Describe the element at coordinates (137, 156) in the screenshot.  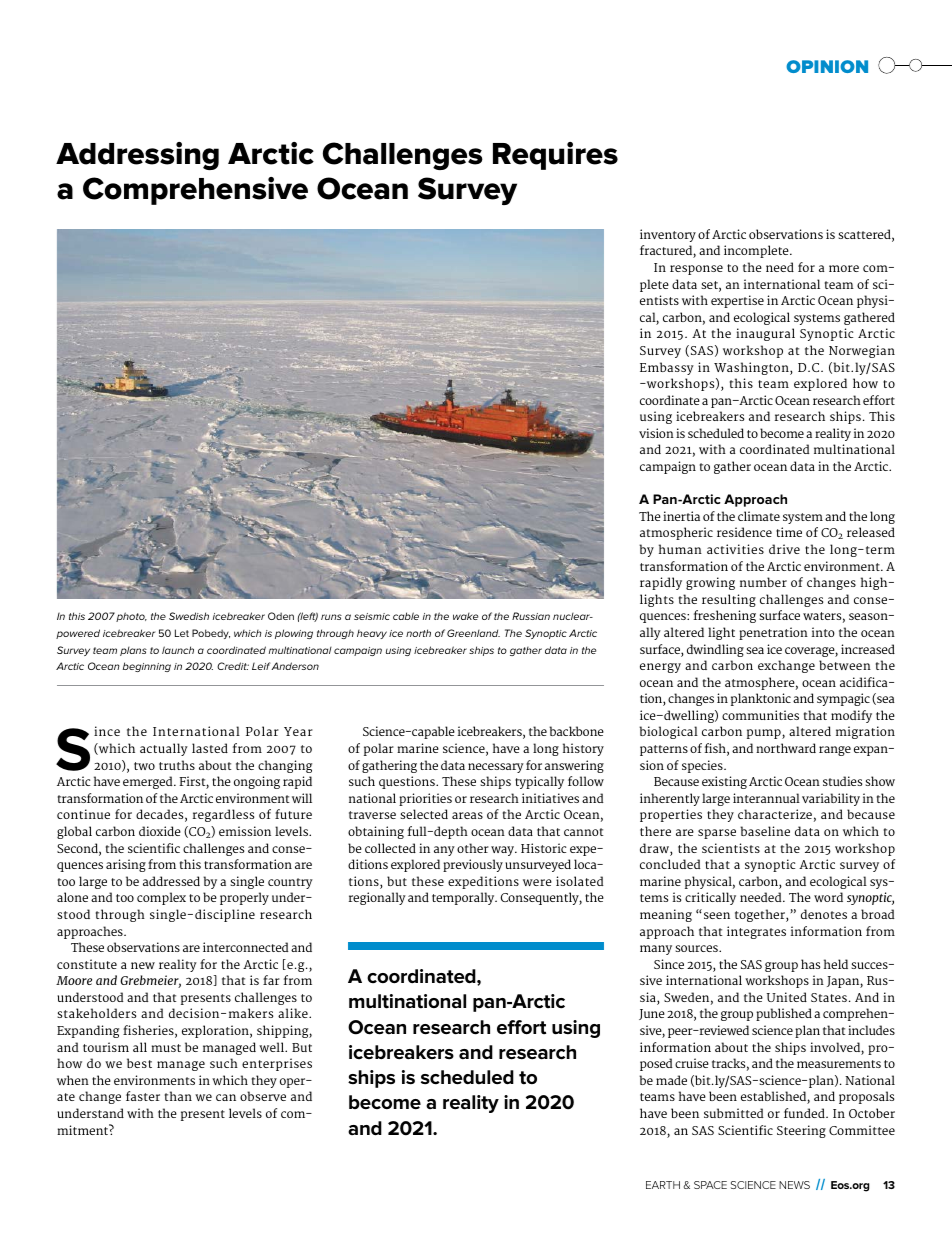
I see `Addressing` at that location.
